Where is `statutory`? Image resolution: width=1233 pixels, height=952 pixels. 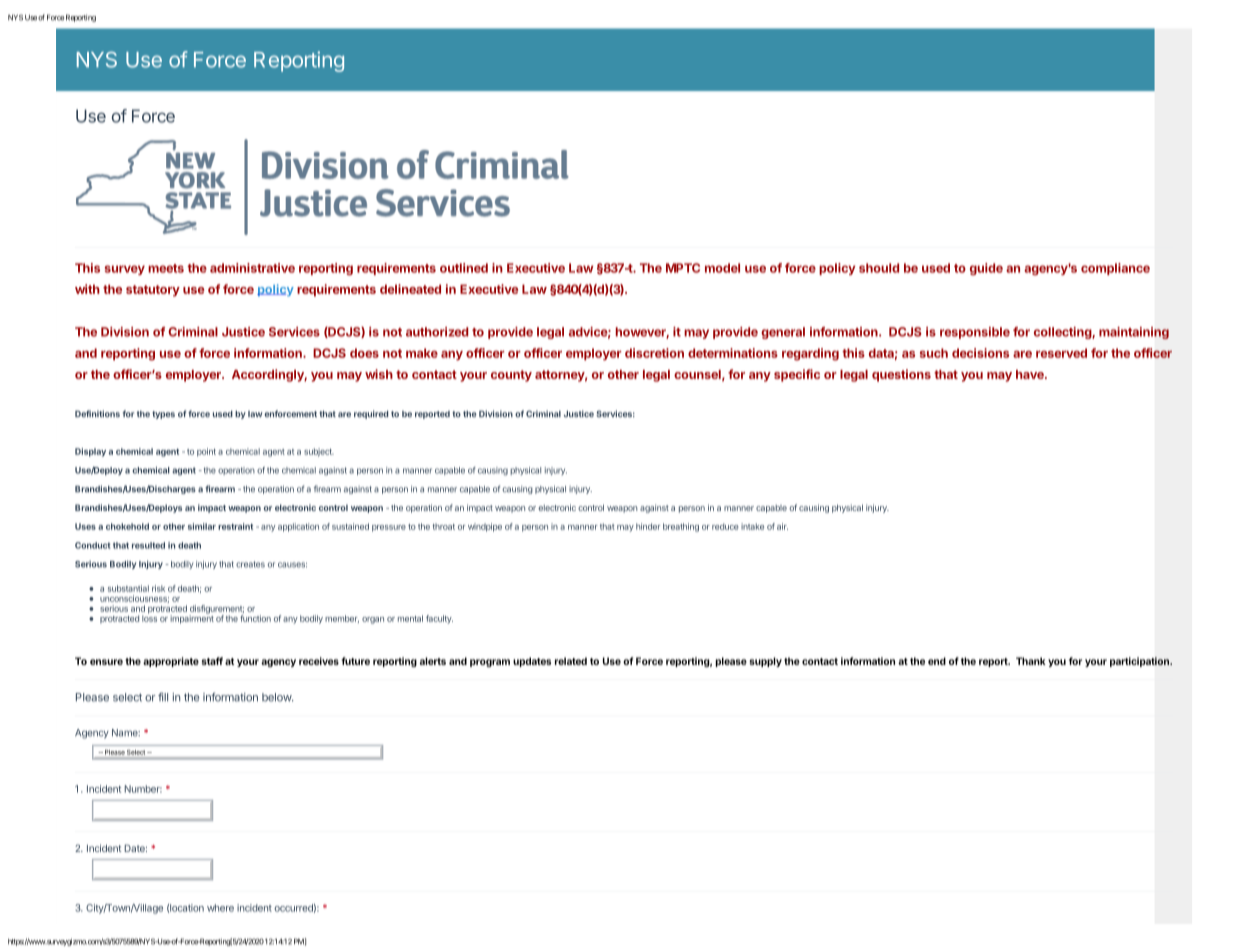
statutory is located at coordinates (153, 291).
